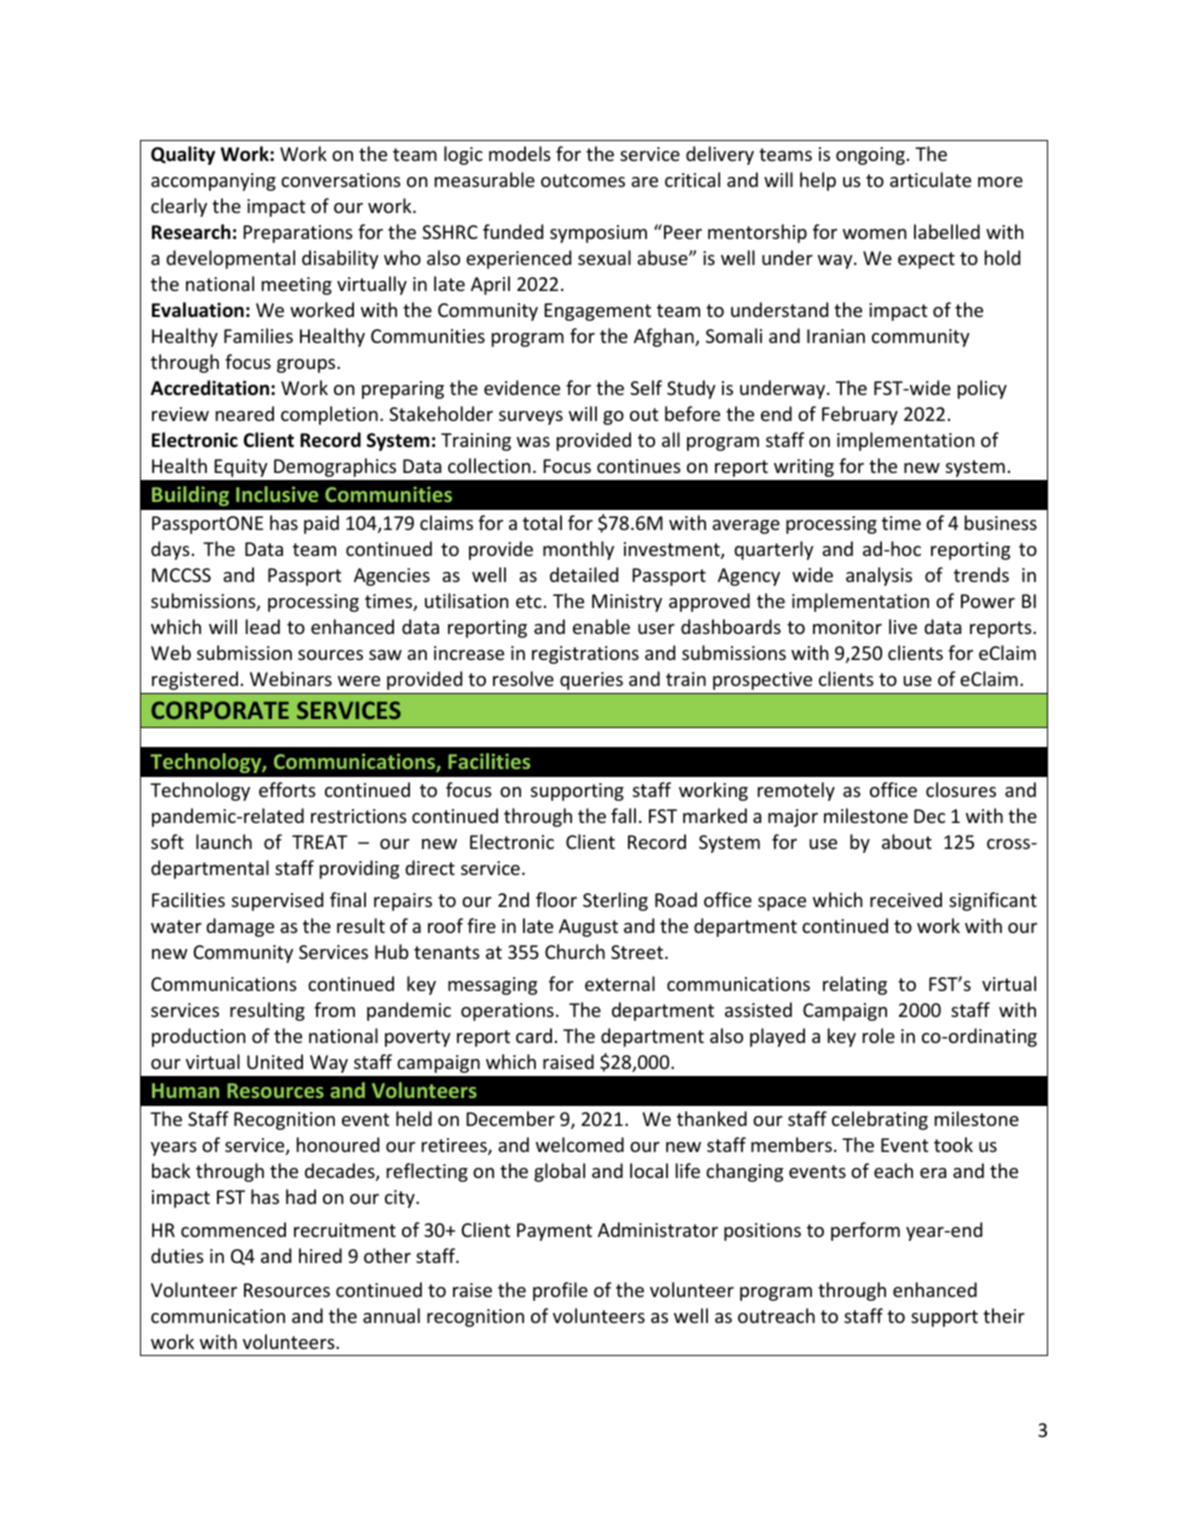  What do you see at coordinates (870, 156) in the page?
I see `ongoing` at bounding box center [870, 156].
